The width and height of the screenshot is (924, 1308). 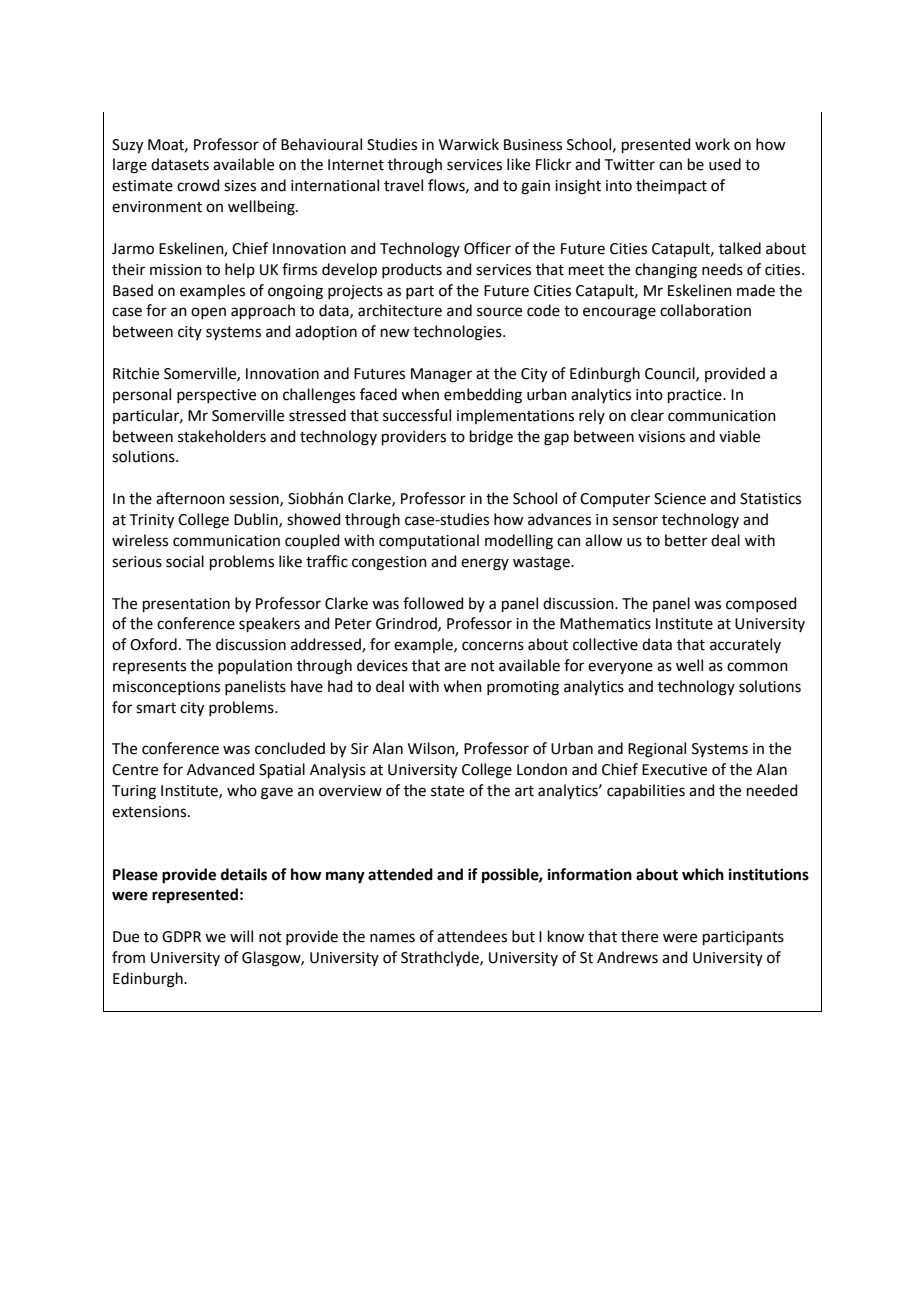 What do you see at coordinates (686, 540) in the screenshot?
I see `better` at bounding box center [686, 540].
